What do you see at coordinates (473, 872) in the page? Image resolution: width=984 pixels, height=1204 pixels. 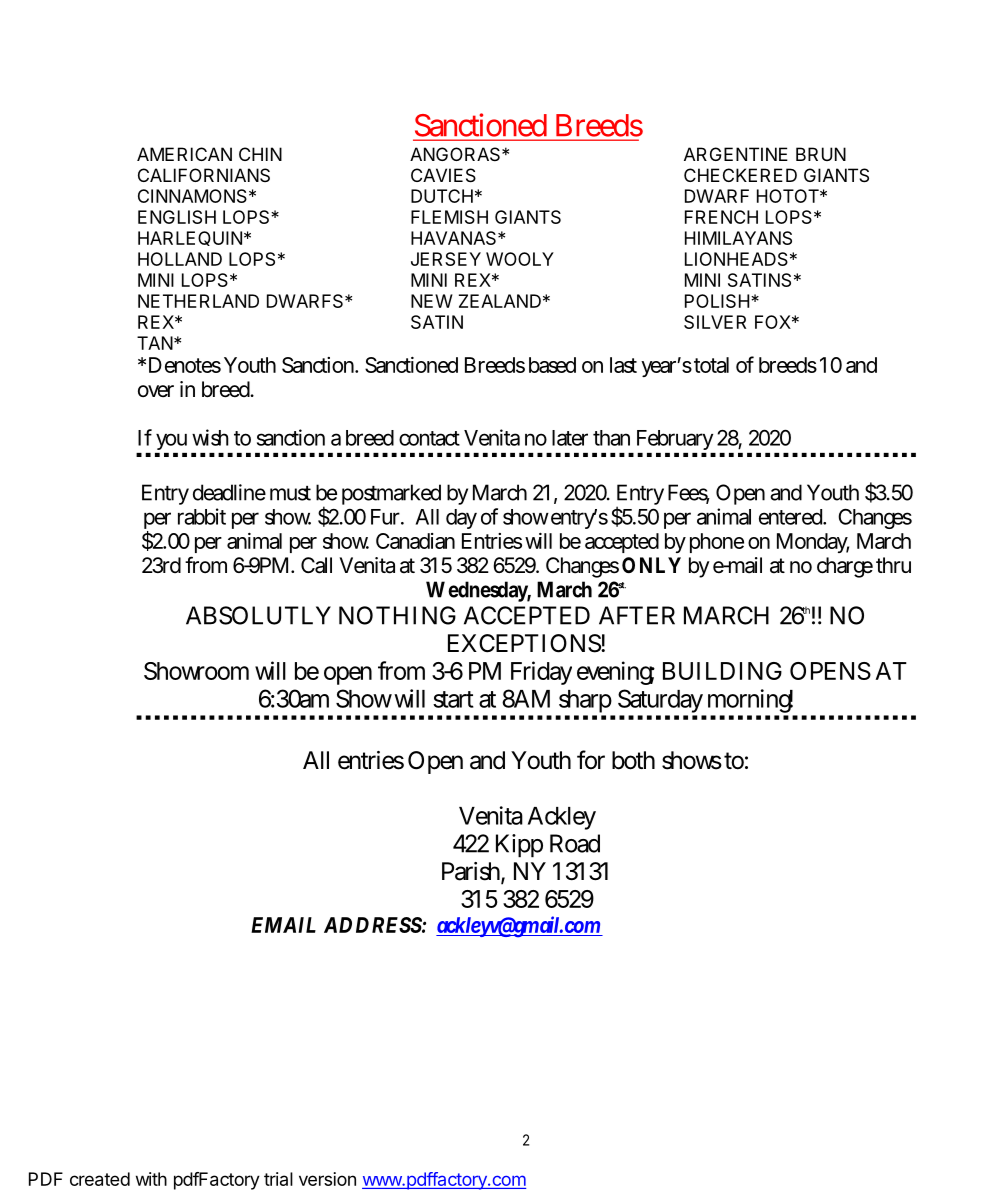 I see `Parish` at bounding box center [473, 872].
